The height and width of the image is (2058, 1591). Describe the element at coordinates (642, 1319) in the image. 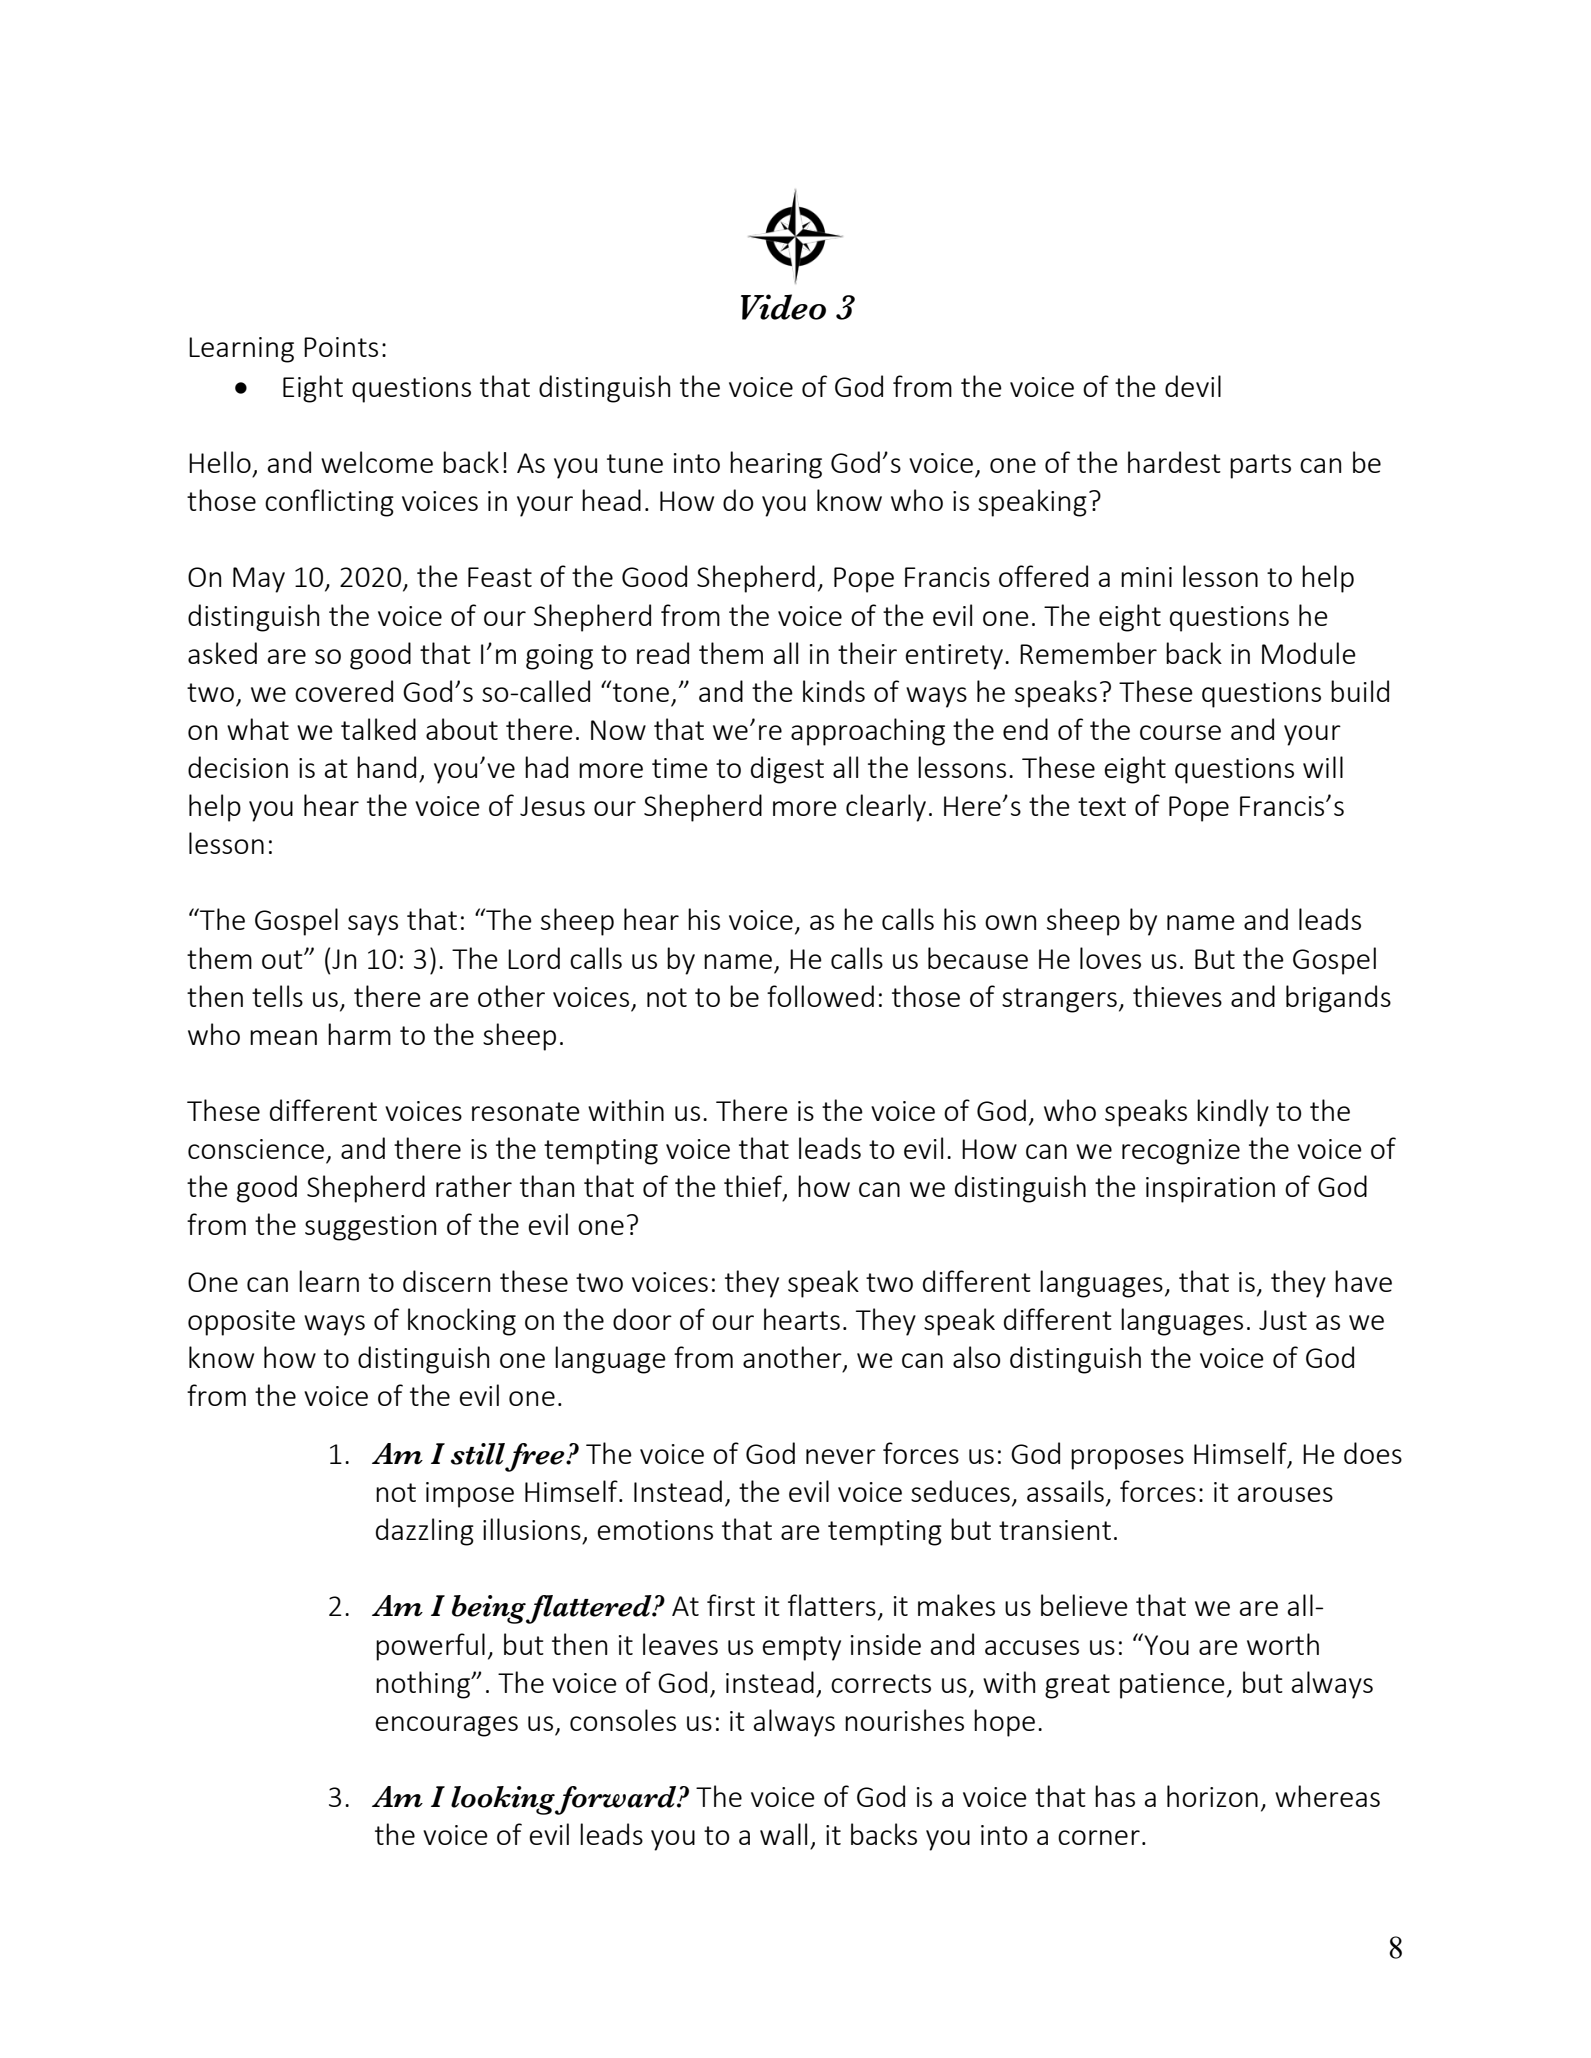

I see `door` at that location.
